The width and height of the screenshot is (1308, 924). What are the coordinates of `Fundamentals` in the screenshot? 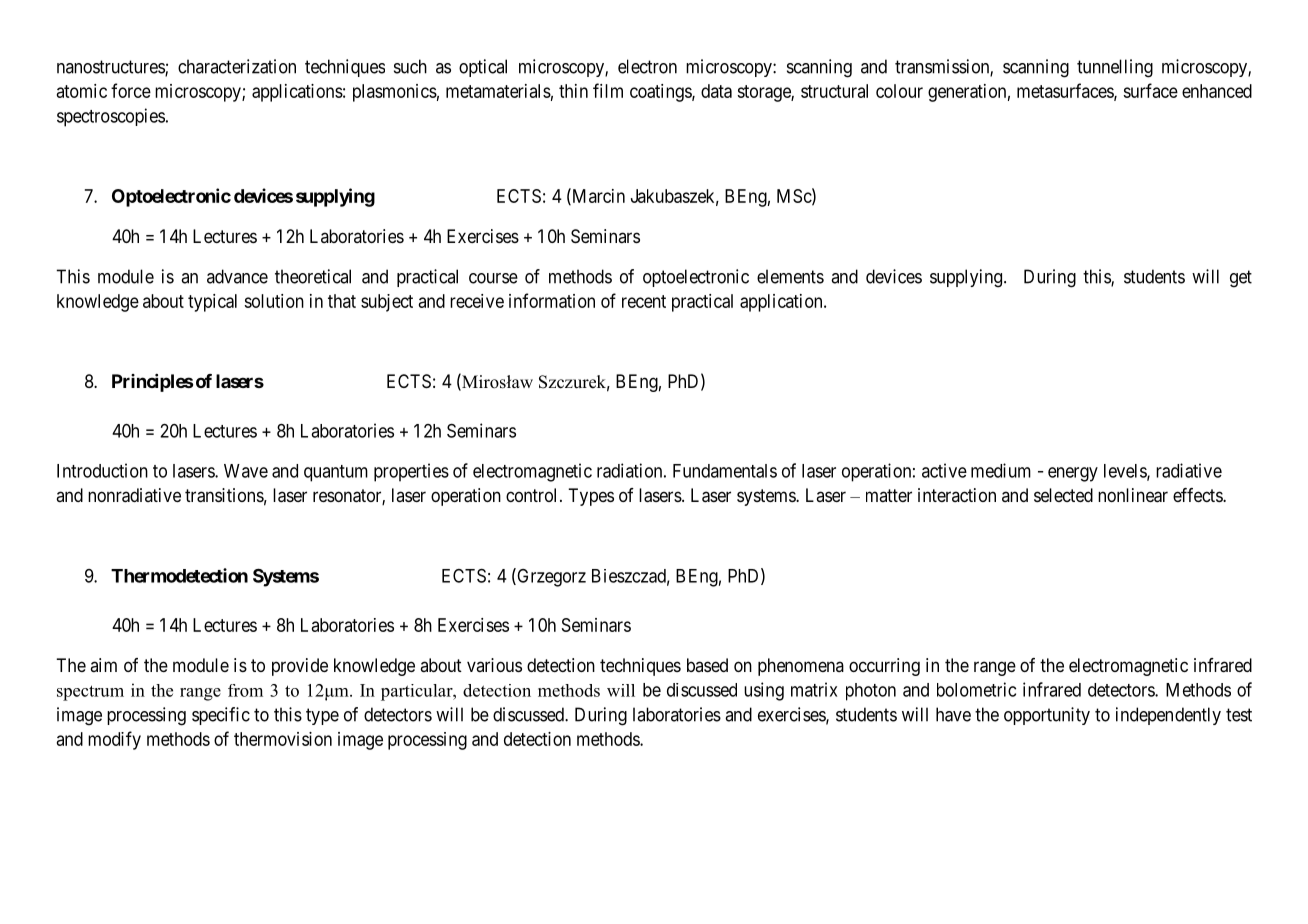 It's located at (725, 471).
